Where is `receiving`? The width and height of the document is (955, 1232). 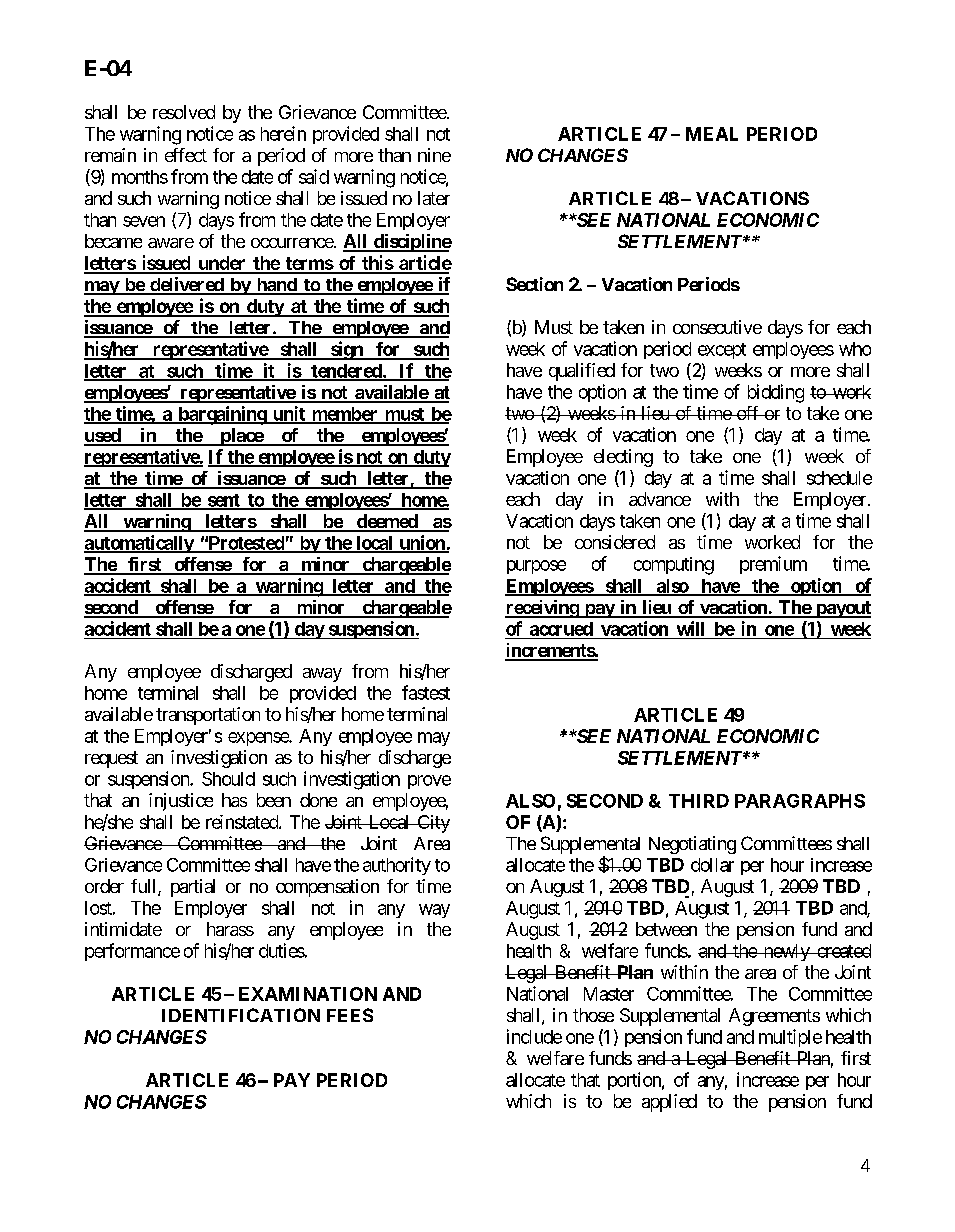
receiving is located at coordinates (542, 609).
